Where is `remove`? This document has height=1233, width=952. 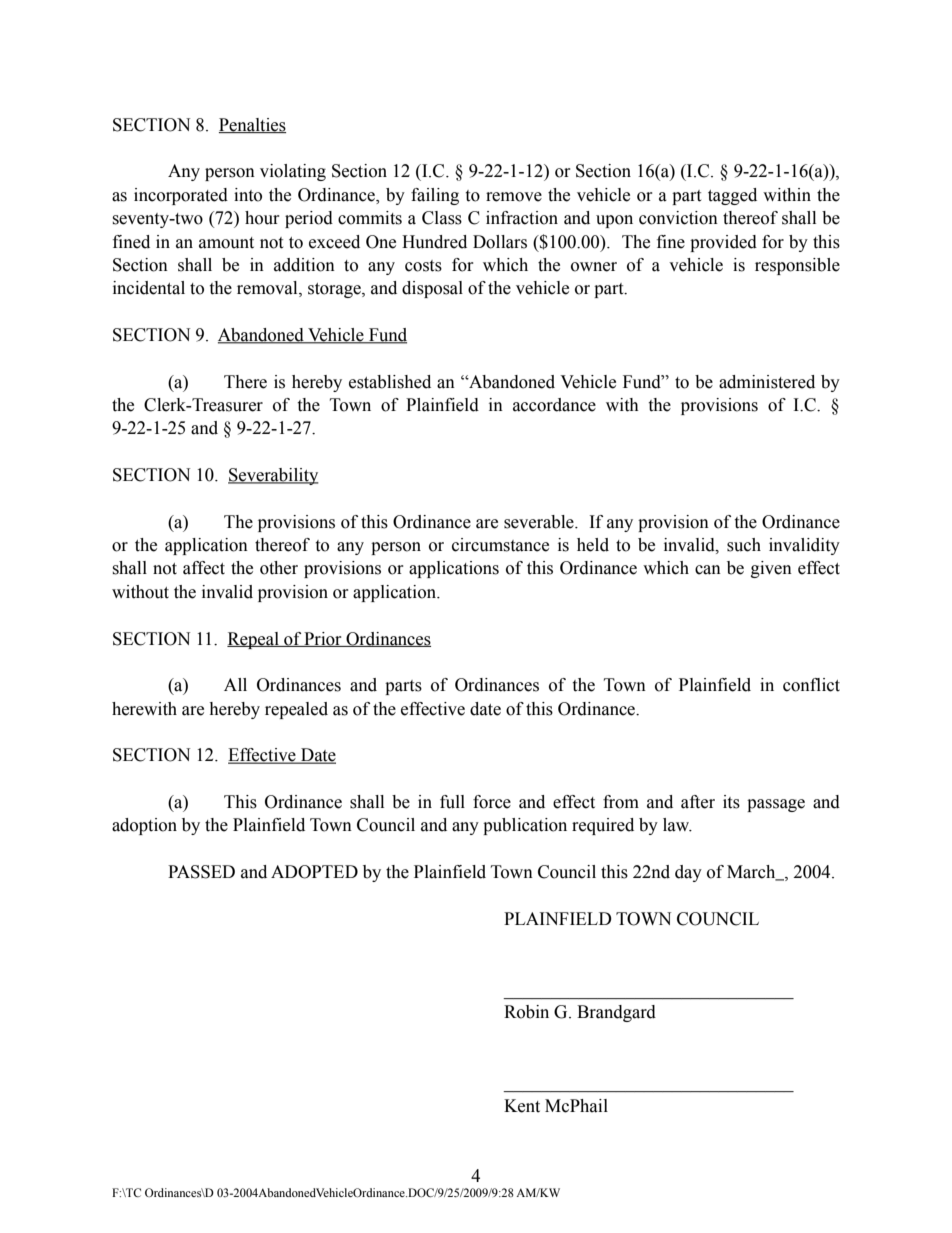
remove is located at coordinates (514, 197).
